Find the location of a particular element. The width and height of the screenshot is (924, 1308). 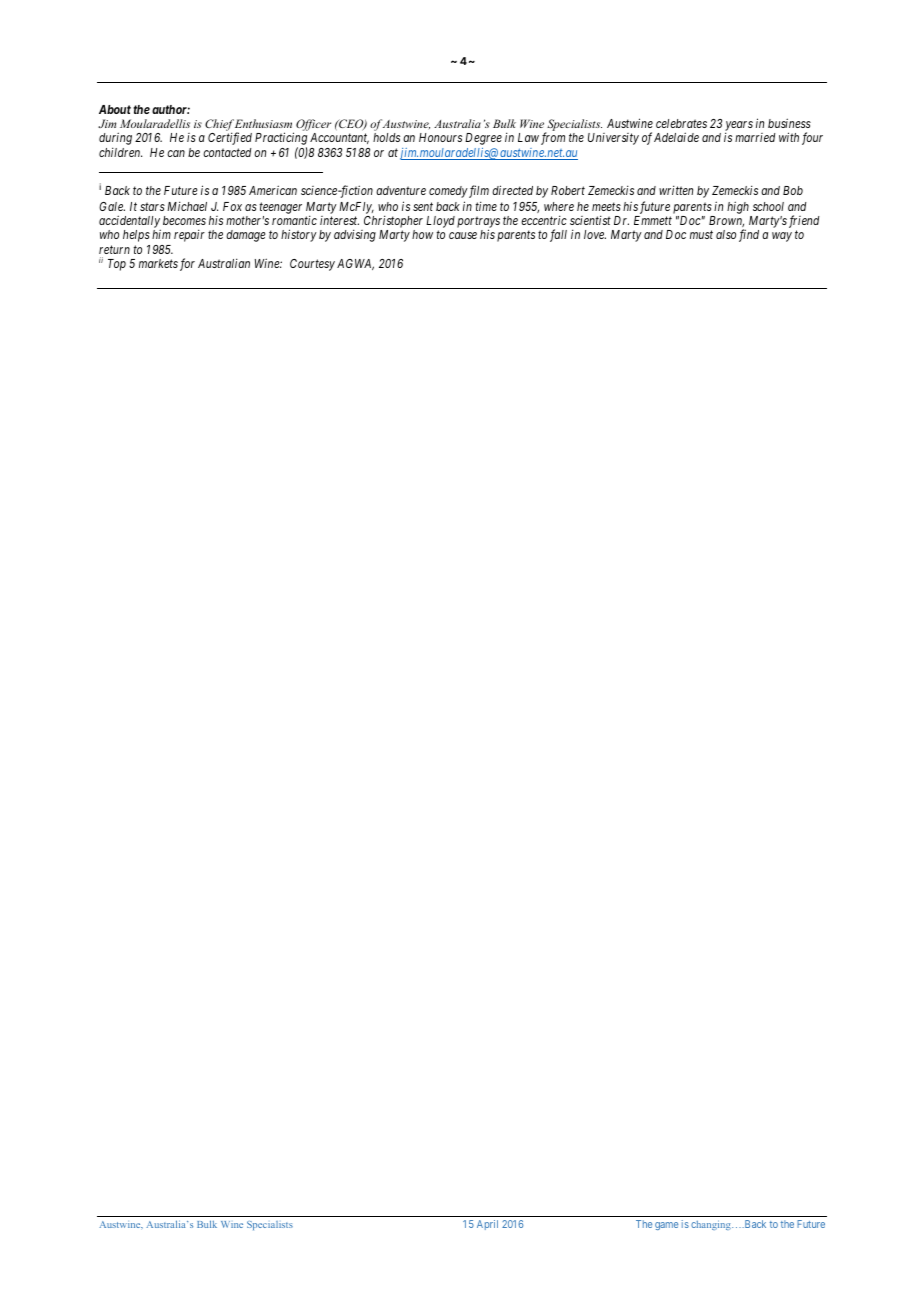

April is located at coordinates (487, 1225).
